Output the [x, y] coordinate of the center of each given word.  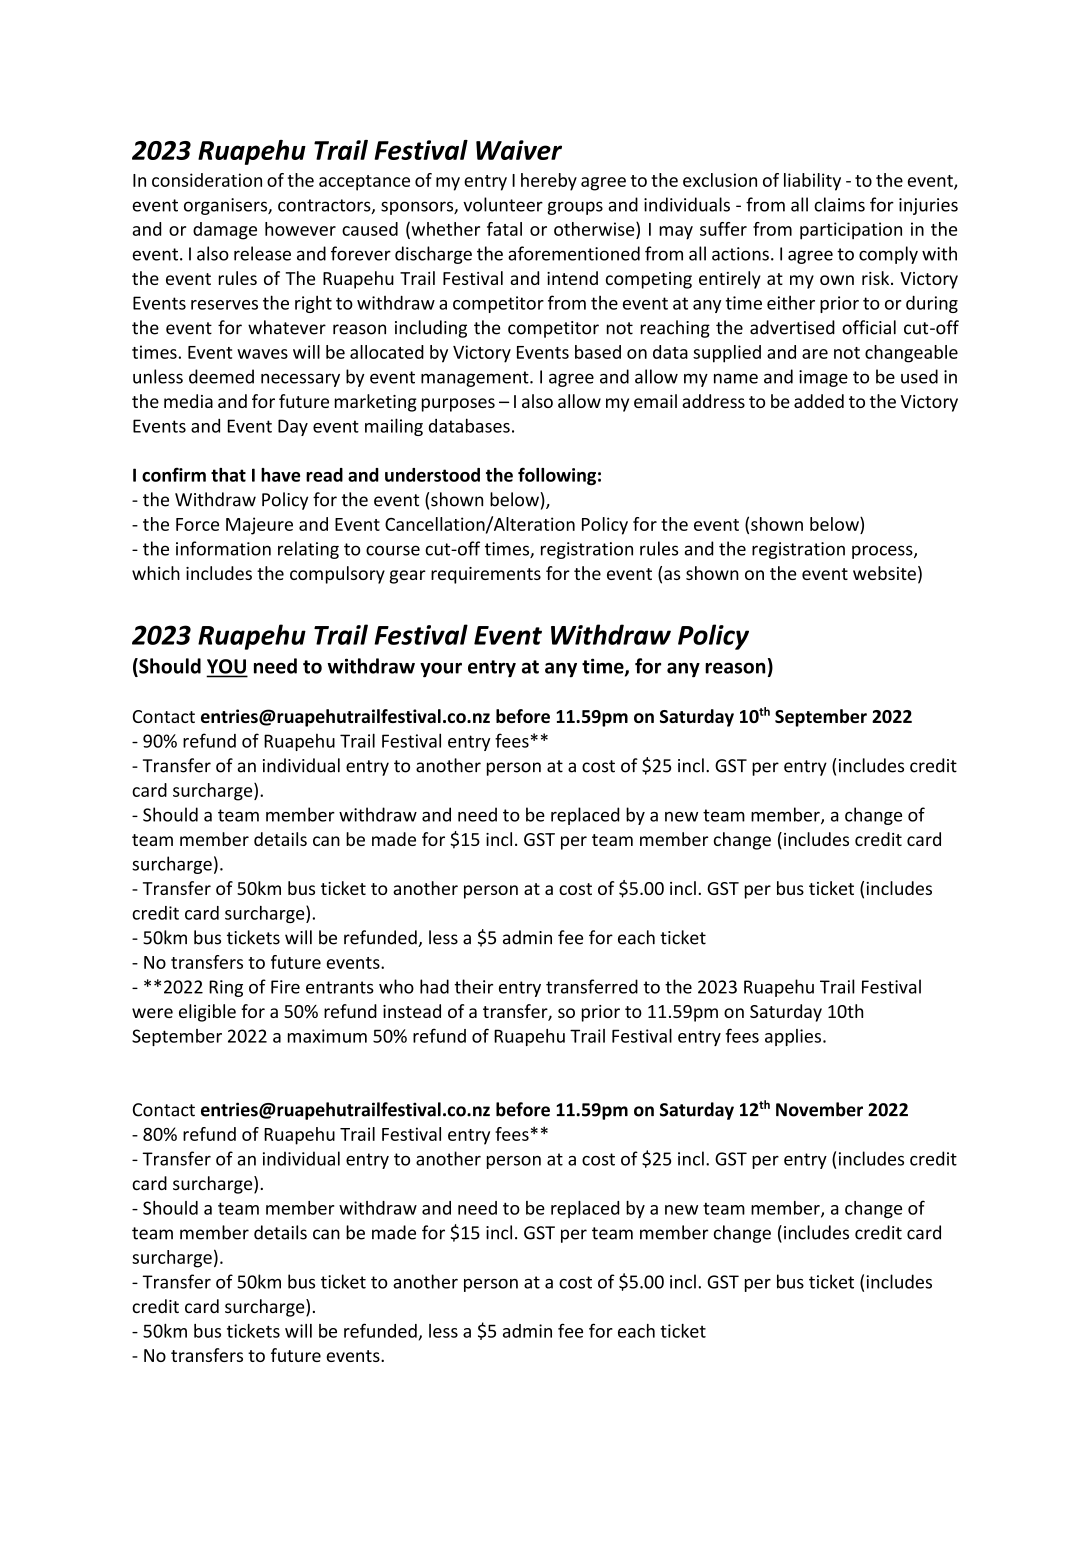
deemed [221, 376]
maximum [327, 1036]
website [884, 573]
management [476, 379]
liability [812, 182]
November [819, 1109]
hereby [549, 182]
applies [793, 1037]
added [819, 401]
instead [412, 1011]
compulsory [337, 575]
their [473, 986]
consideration [207, 180]
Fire [285, 987]
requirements [486, 575]
